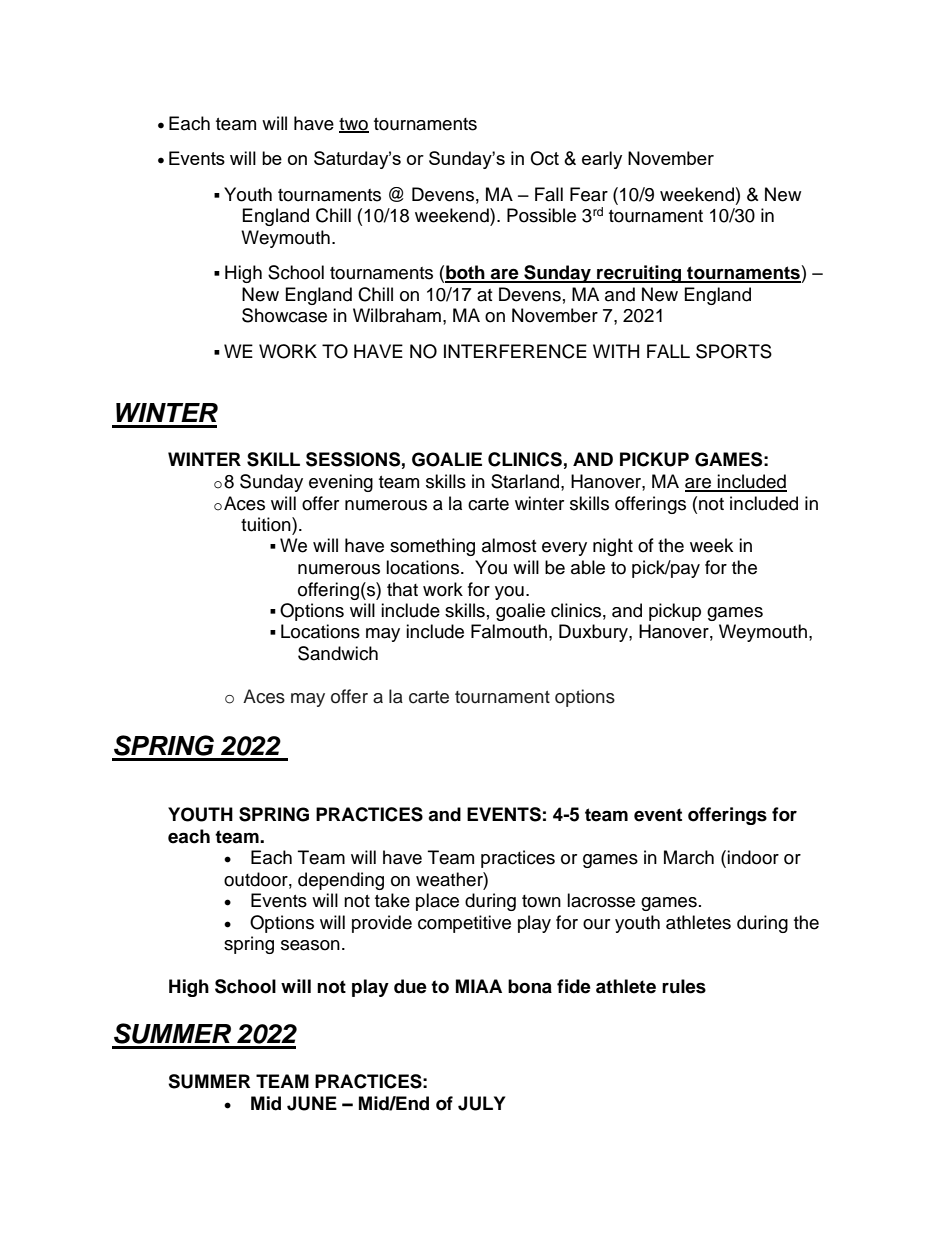 Image resolution: width=952 pixels, height=1233 pixels. What do you see at coordinates (402, 589) in the screenshot?
I see `that` at bounding box center [402, 589].
